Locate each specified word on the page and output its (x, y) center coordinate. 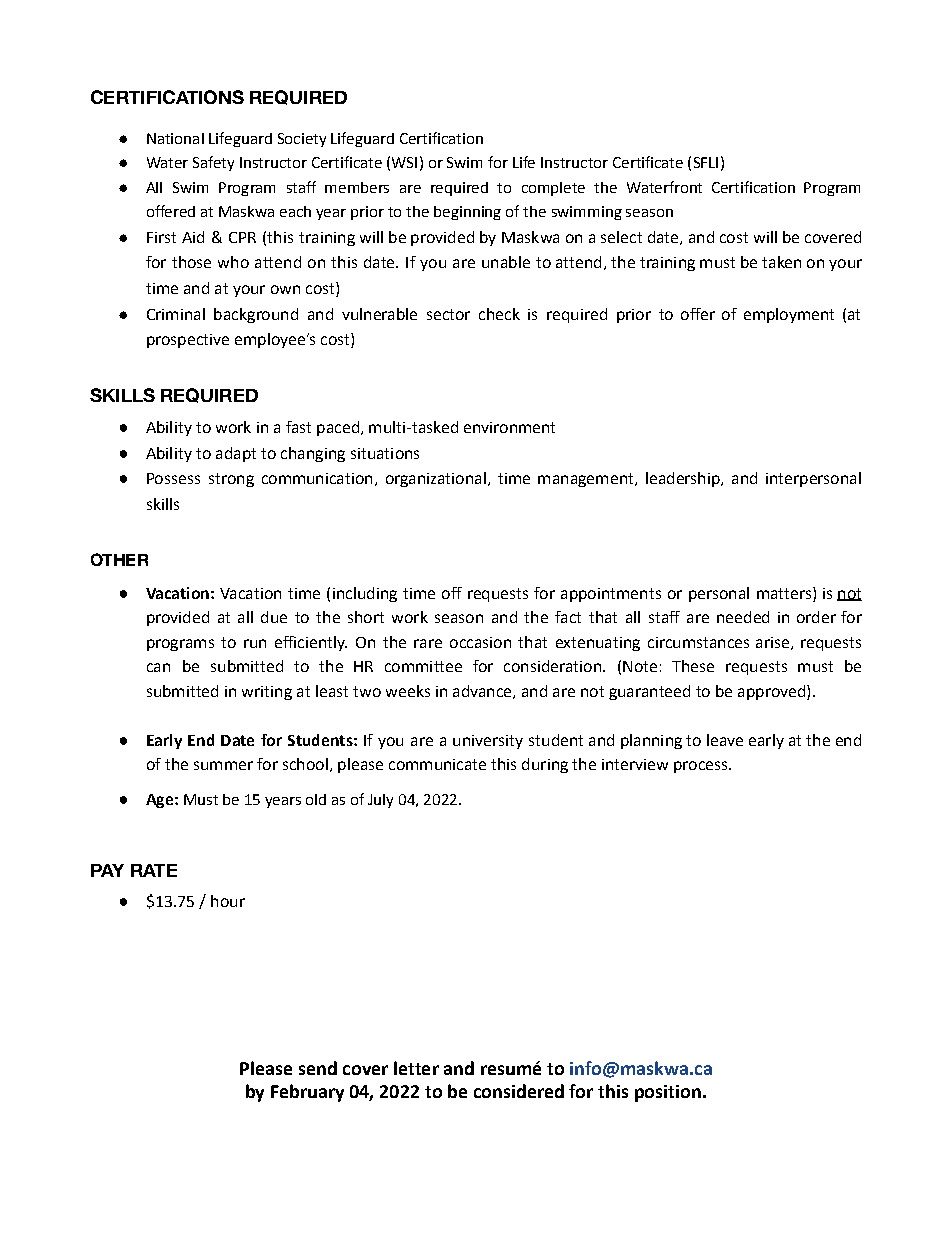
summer (223, 765)
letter (416, 1068)
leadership (684, 479)
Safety (213, 163)
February (307, 1093)
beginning (467, 213)
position (668, 1093)
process (702, 767)
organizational (436, 479)
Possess (173, 478)
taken (781, 262)
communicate (437, 764)
